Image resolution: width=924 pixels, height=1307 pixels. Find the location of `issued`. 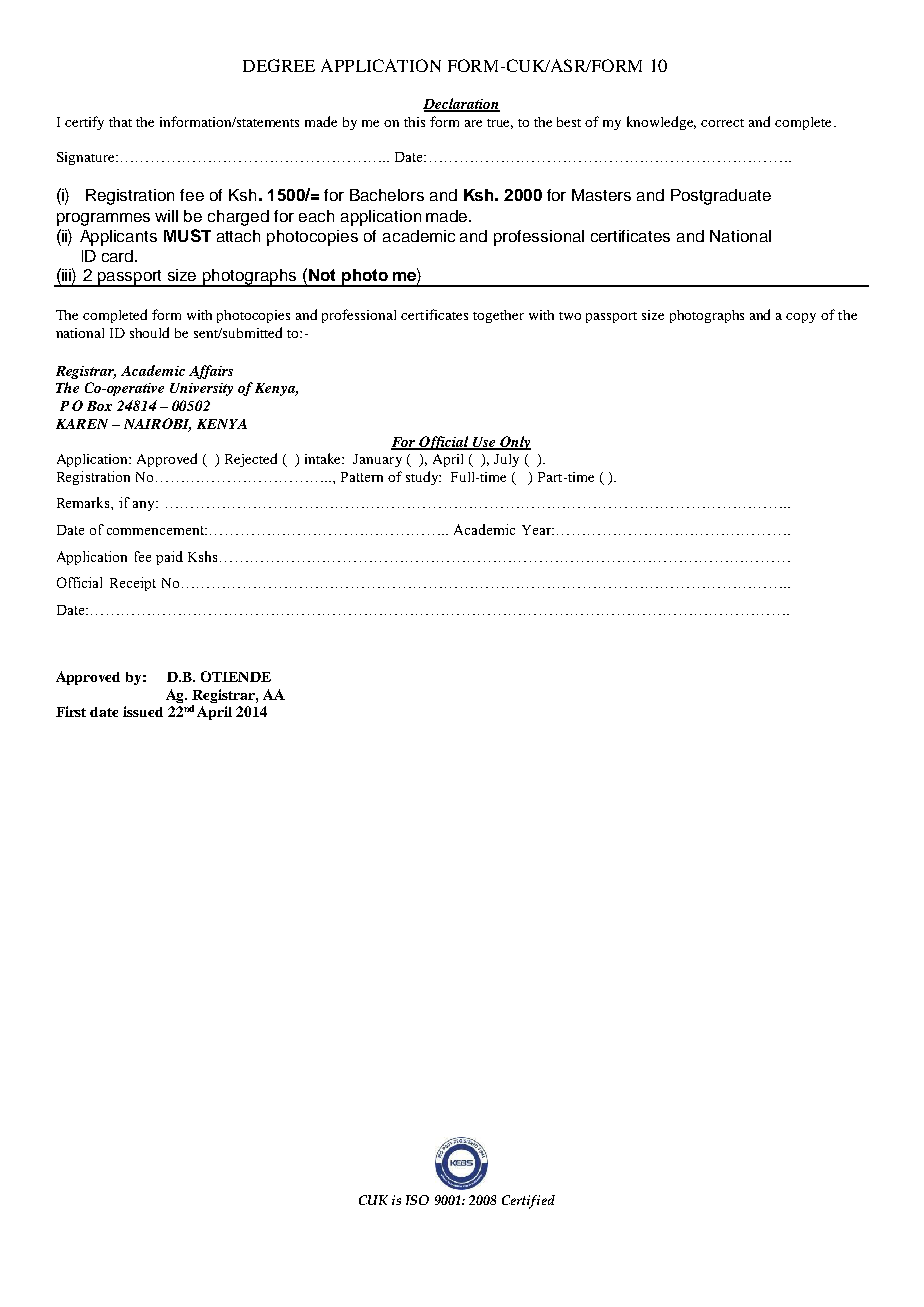

issued is located at coordinates (143, 711).
